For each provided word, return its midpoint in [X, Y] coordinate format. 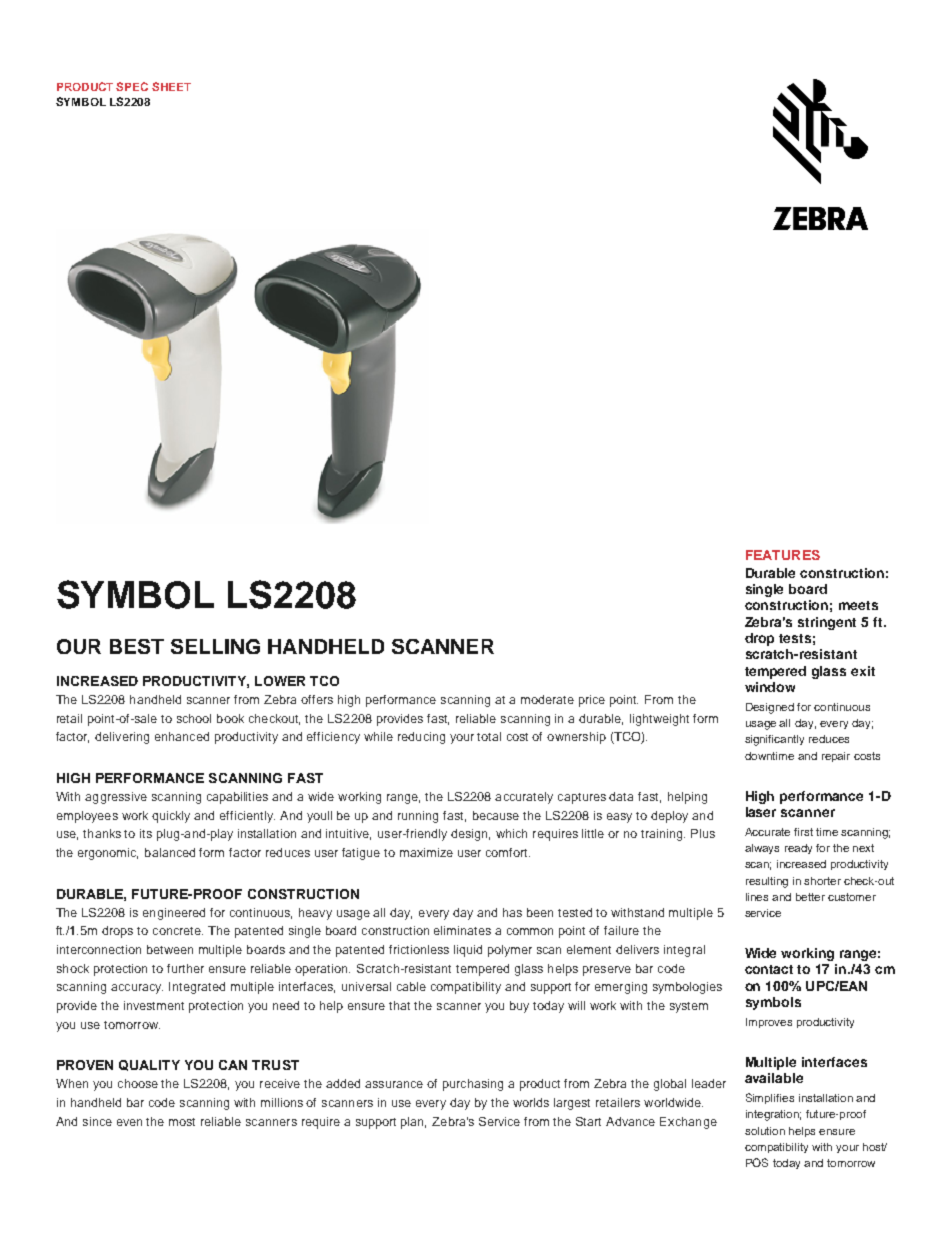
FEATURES [783, 555]
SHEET [171, 86]
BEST [137, 646]
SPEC [132, 86]
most [182, 1122]
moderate [547, 699]
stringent [827, 623]
